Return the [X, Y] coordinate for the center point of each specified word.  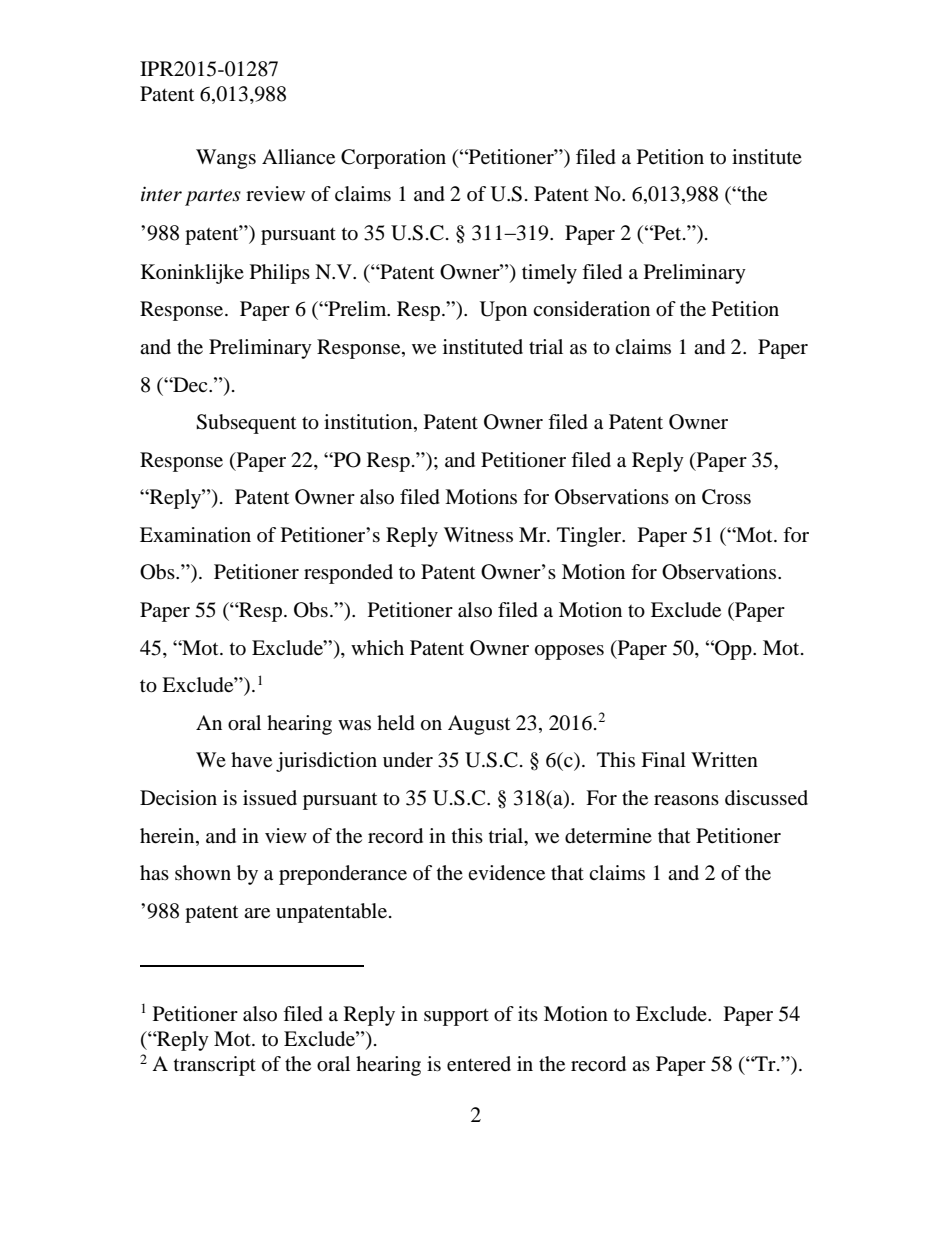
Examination [195, 535]
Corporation [393, 159]
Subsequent [246, 424]
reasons [686, 800]
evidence [506, 873]
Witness [478, 534]
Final [663, 759]
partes [213, 197]
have [251, 760]
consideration [591, 309]
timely [549, 274]
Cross [726, 497]
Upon [503, 311]
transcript [215, 1066]
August [479, 725]
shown [203, 872]
